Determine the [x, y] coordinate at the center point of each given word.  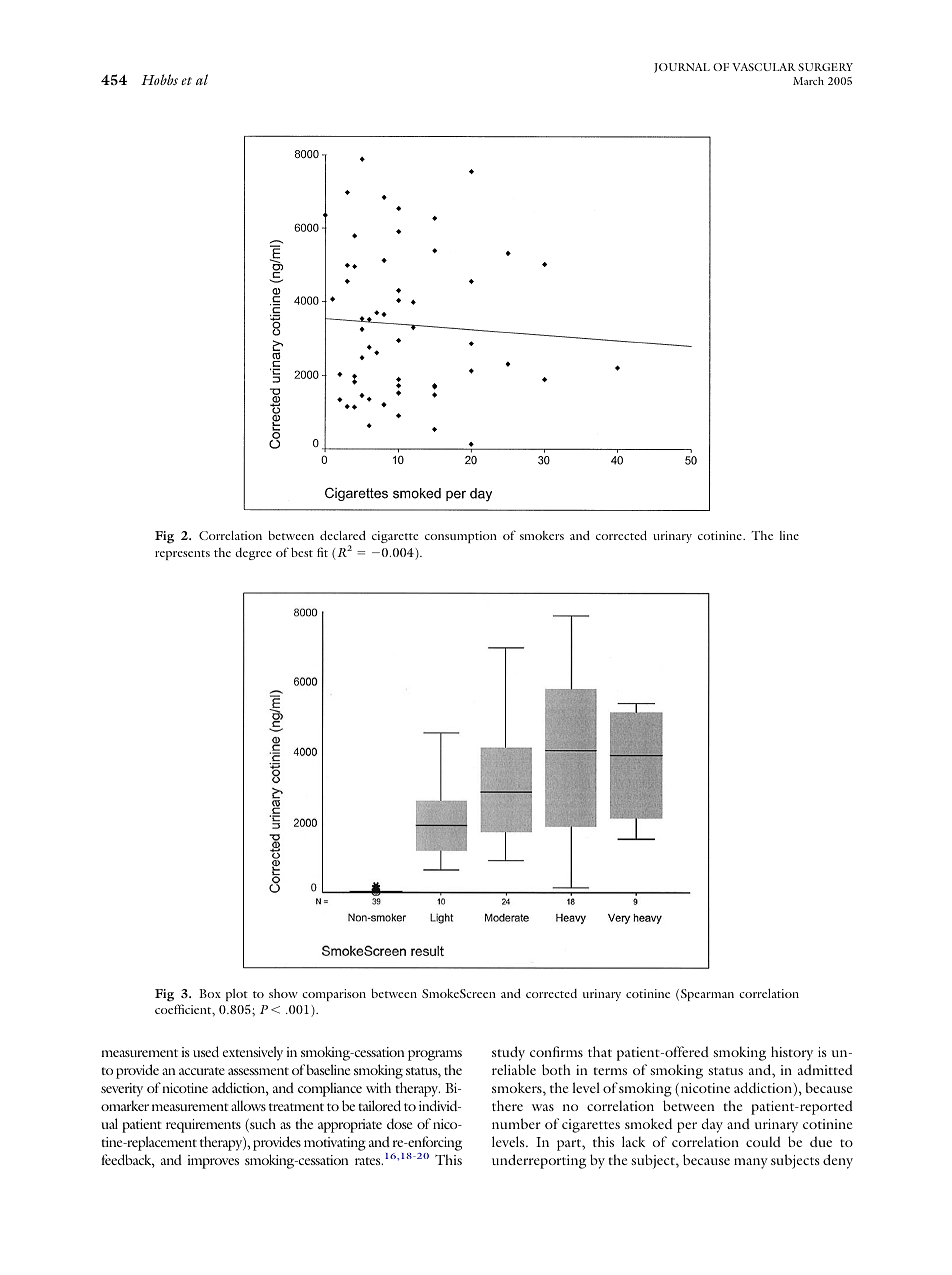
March [808, 81]
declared [343, 535]
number [516, 1123]
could [763, 1141]
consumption [461, 537]
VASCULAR [764, 67]
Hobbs [159, 79]
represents [182, 555]
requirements [203, 1126]
